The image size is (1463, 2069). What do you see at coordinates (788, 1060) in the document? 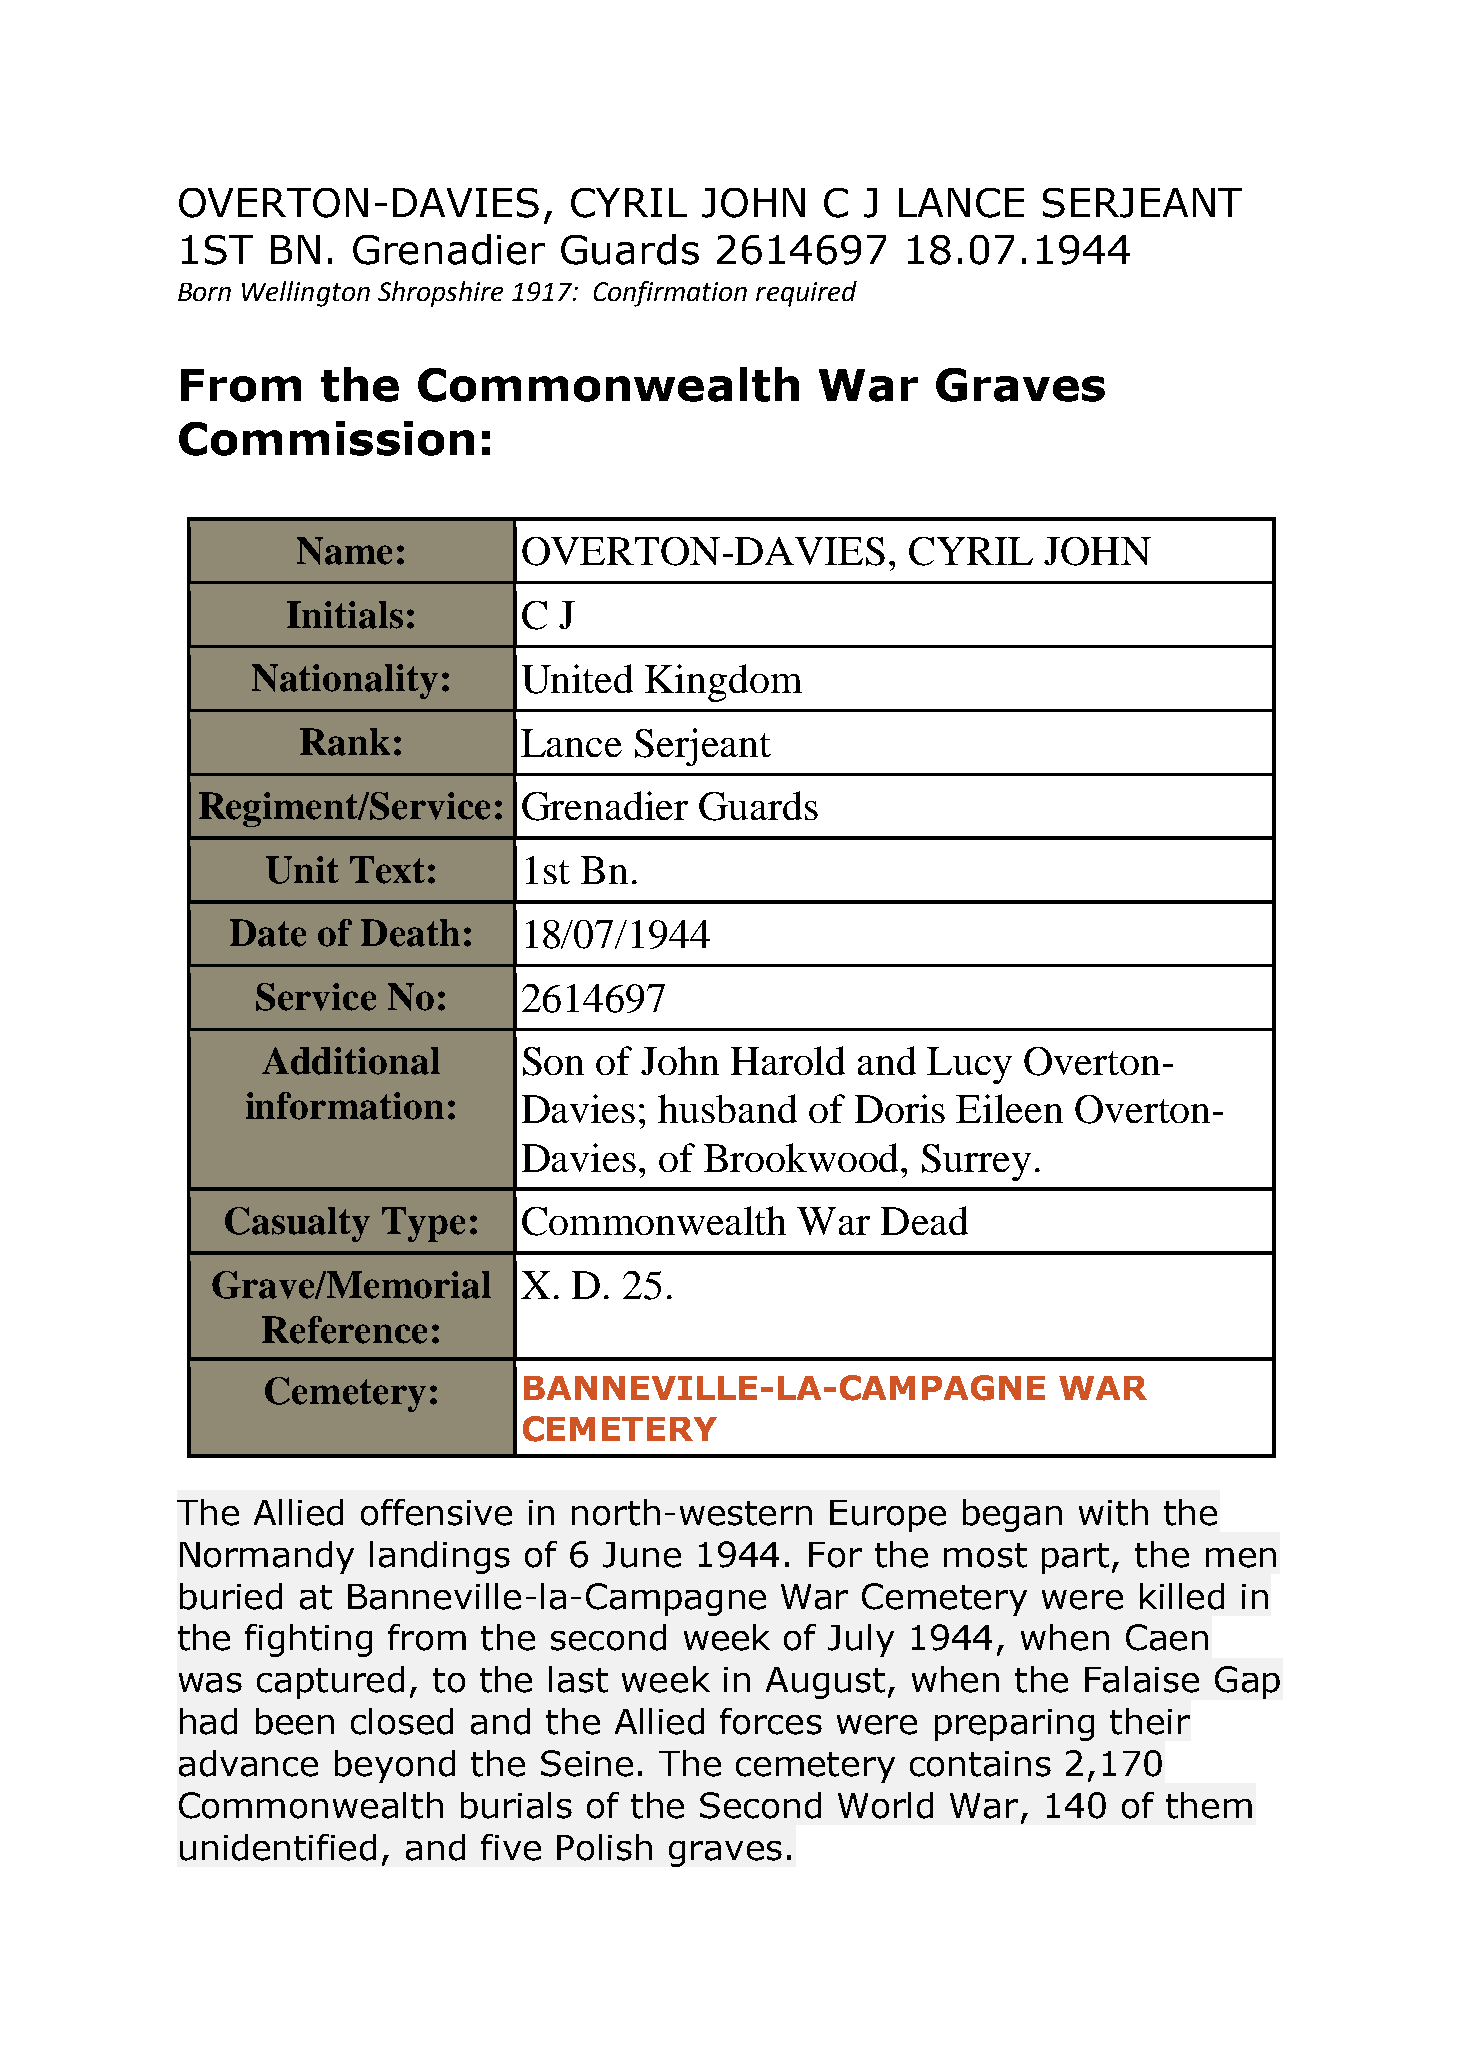
I see `Harold` at bounding box center [788, 1060].
